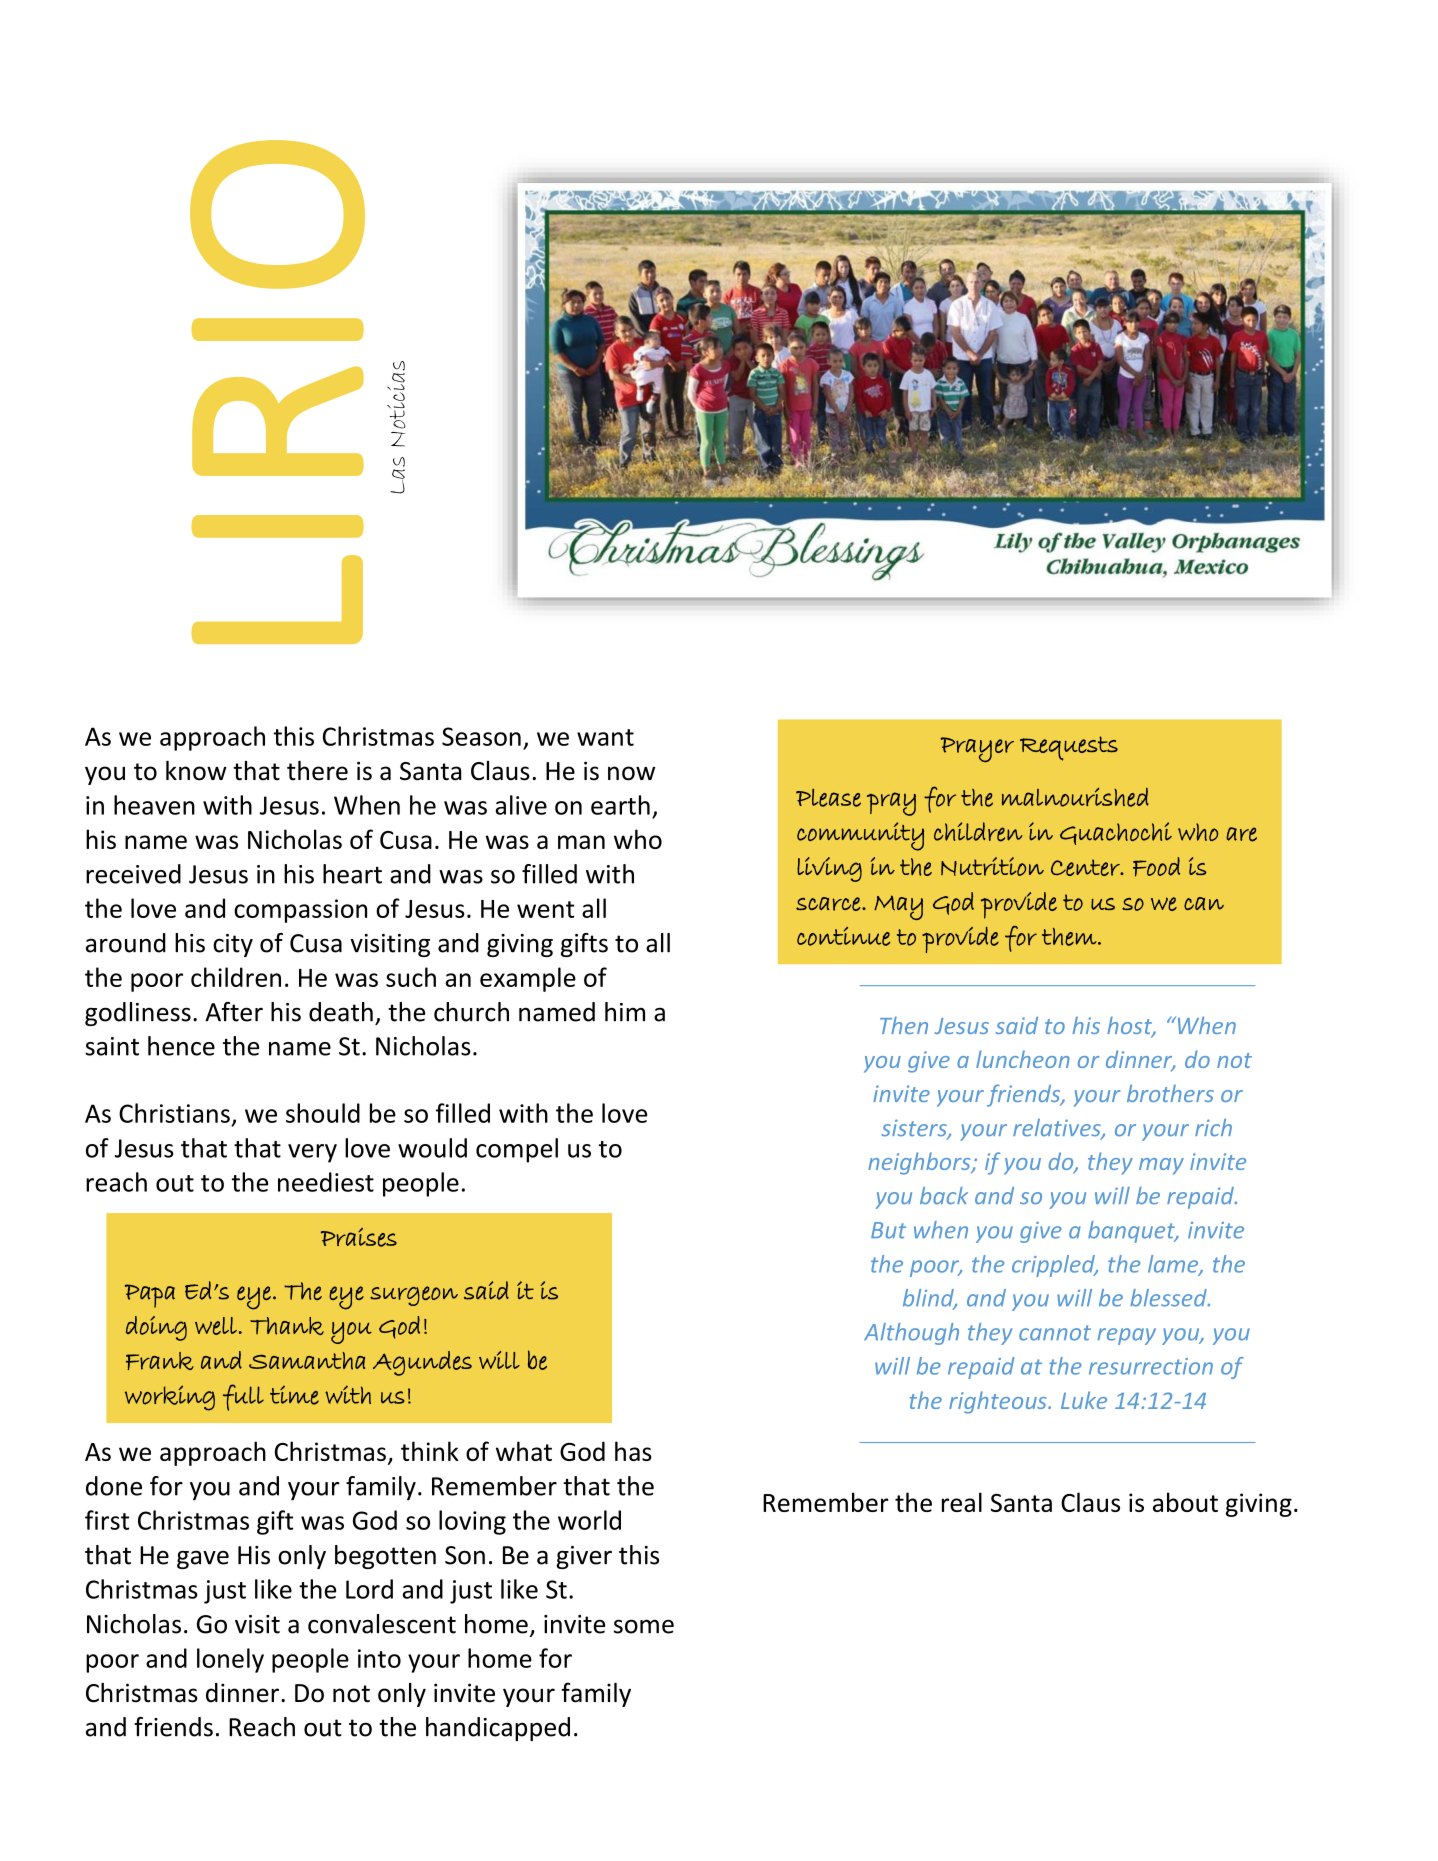  I want to click on Requests, so click(1069, 748).
